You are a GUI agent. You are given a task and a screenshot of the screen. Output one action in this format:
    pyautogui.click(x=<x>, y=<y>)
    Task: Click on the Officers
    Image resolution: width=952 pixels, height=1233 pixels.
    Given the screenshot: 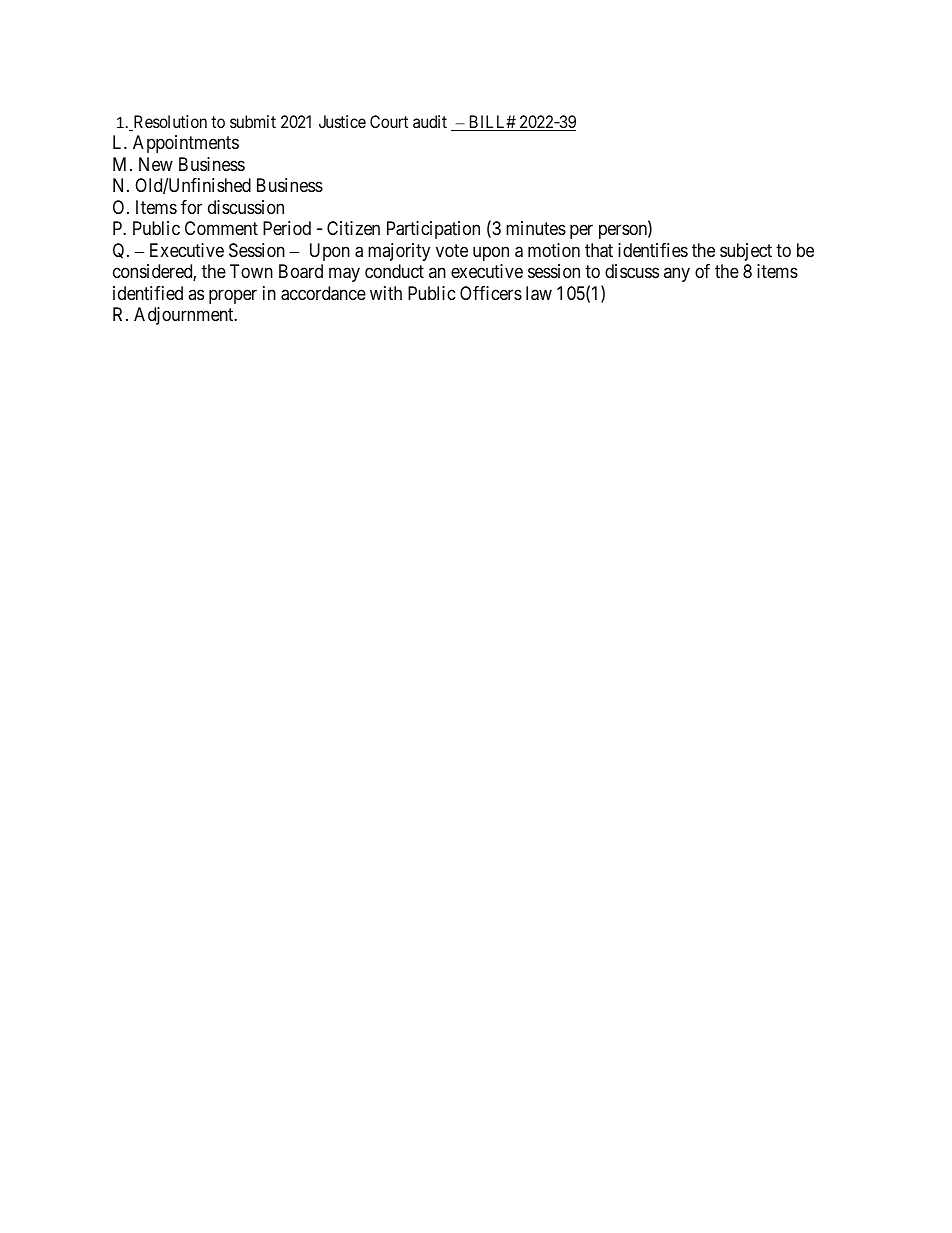 What is the action you would take?
    pyautogui.click(x=491, y=293)
